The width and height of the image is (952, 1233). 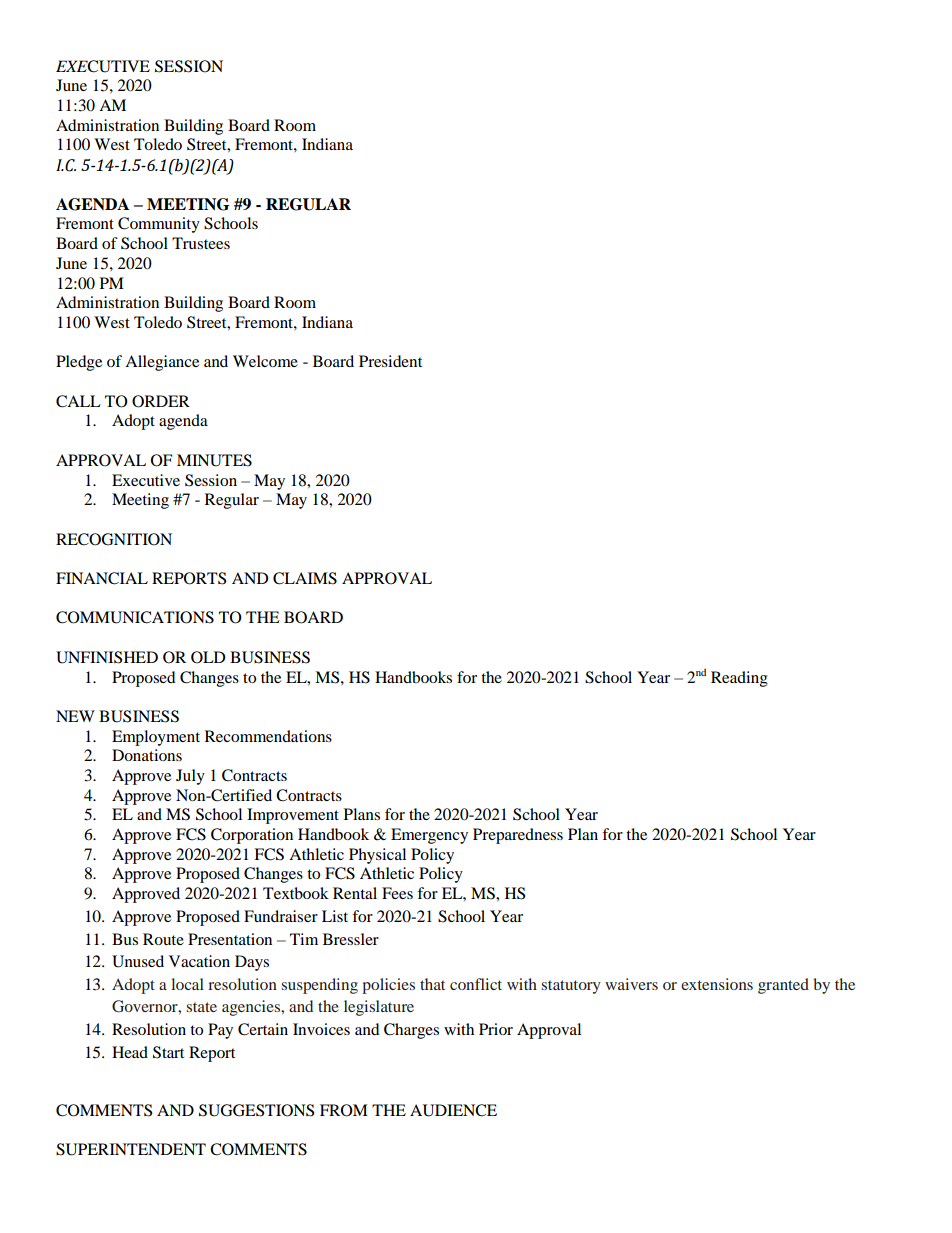 What do you see at coordinates (159, 225) in the image?
I see `Community` at bounding box center [159, 225].
